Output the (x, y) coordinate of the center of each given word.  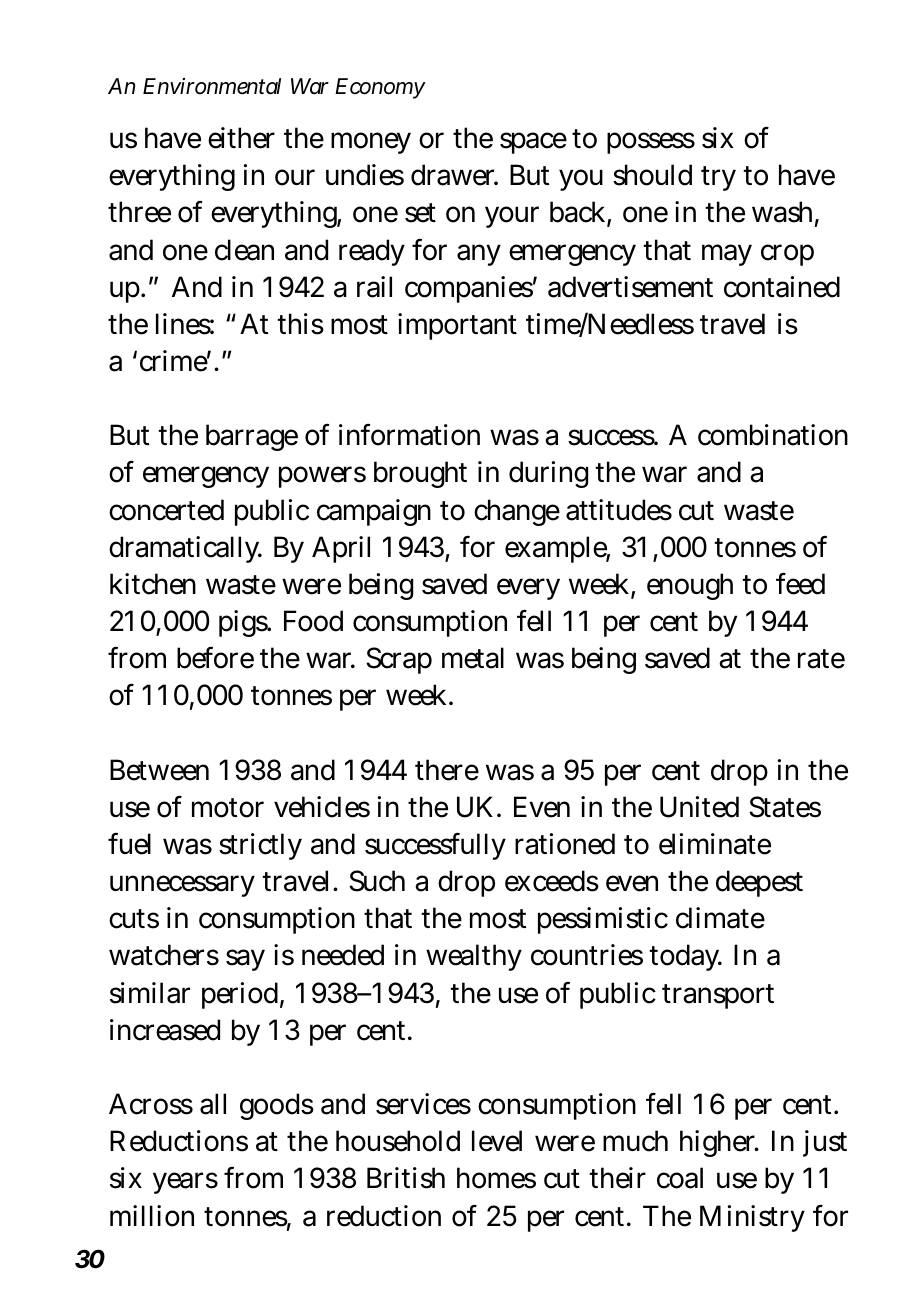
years (185, 1183)
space (533, 143)
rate (821, 659)
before (215, 658)
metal (473, 658)
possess (651, 143)
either (241, 138)
